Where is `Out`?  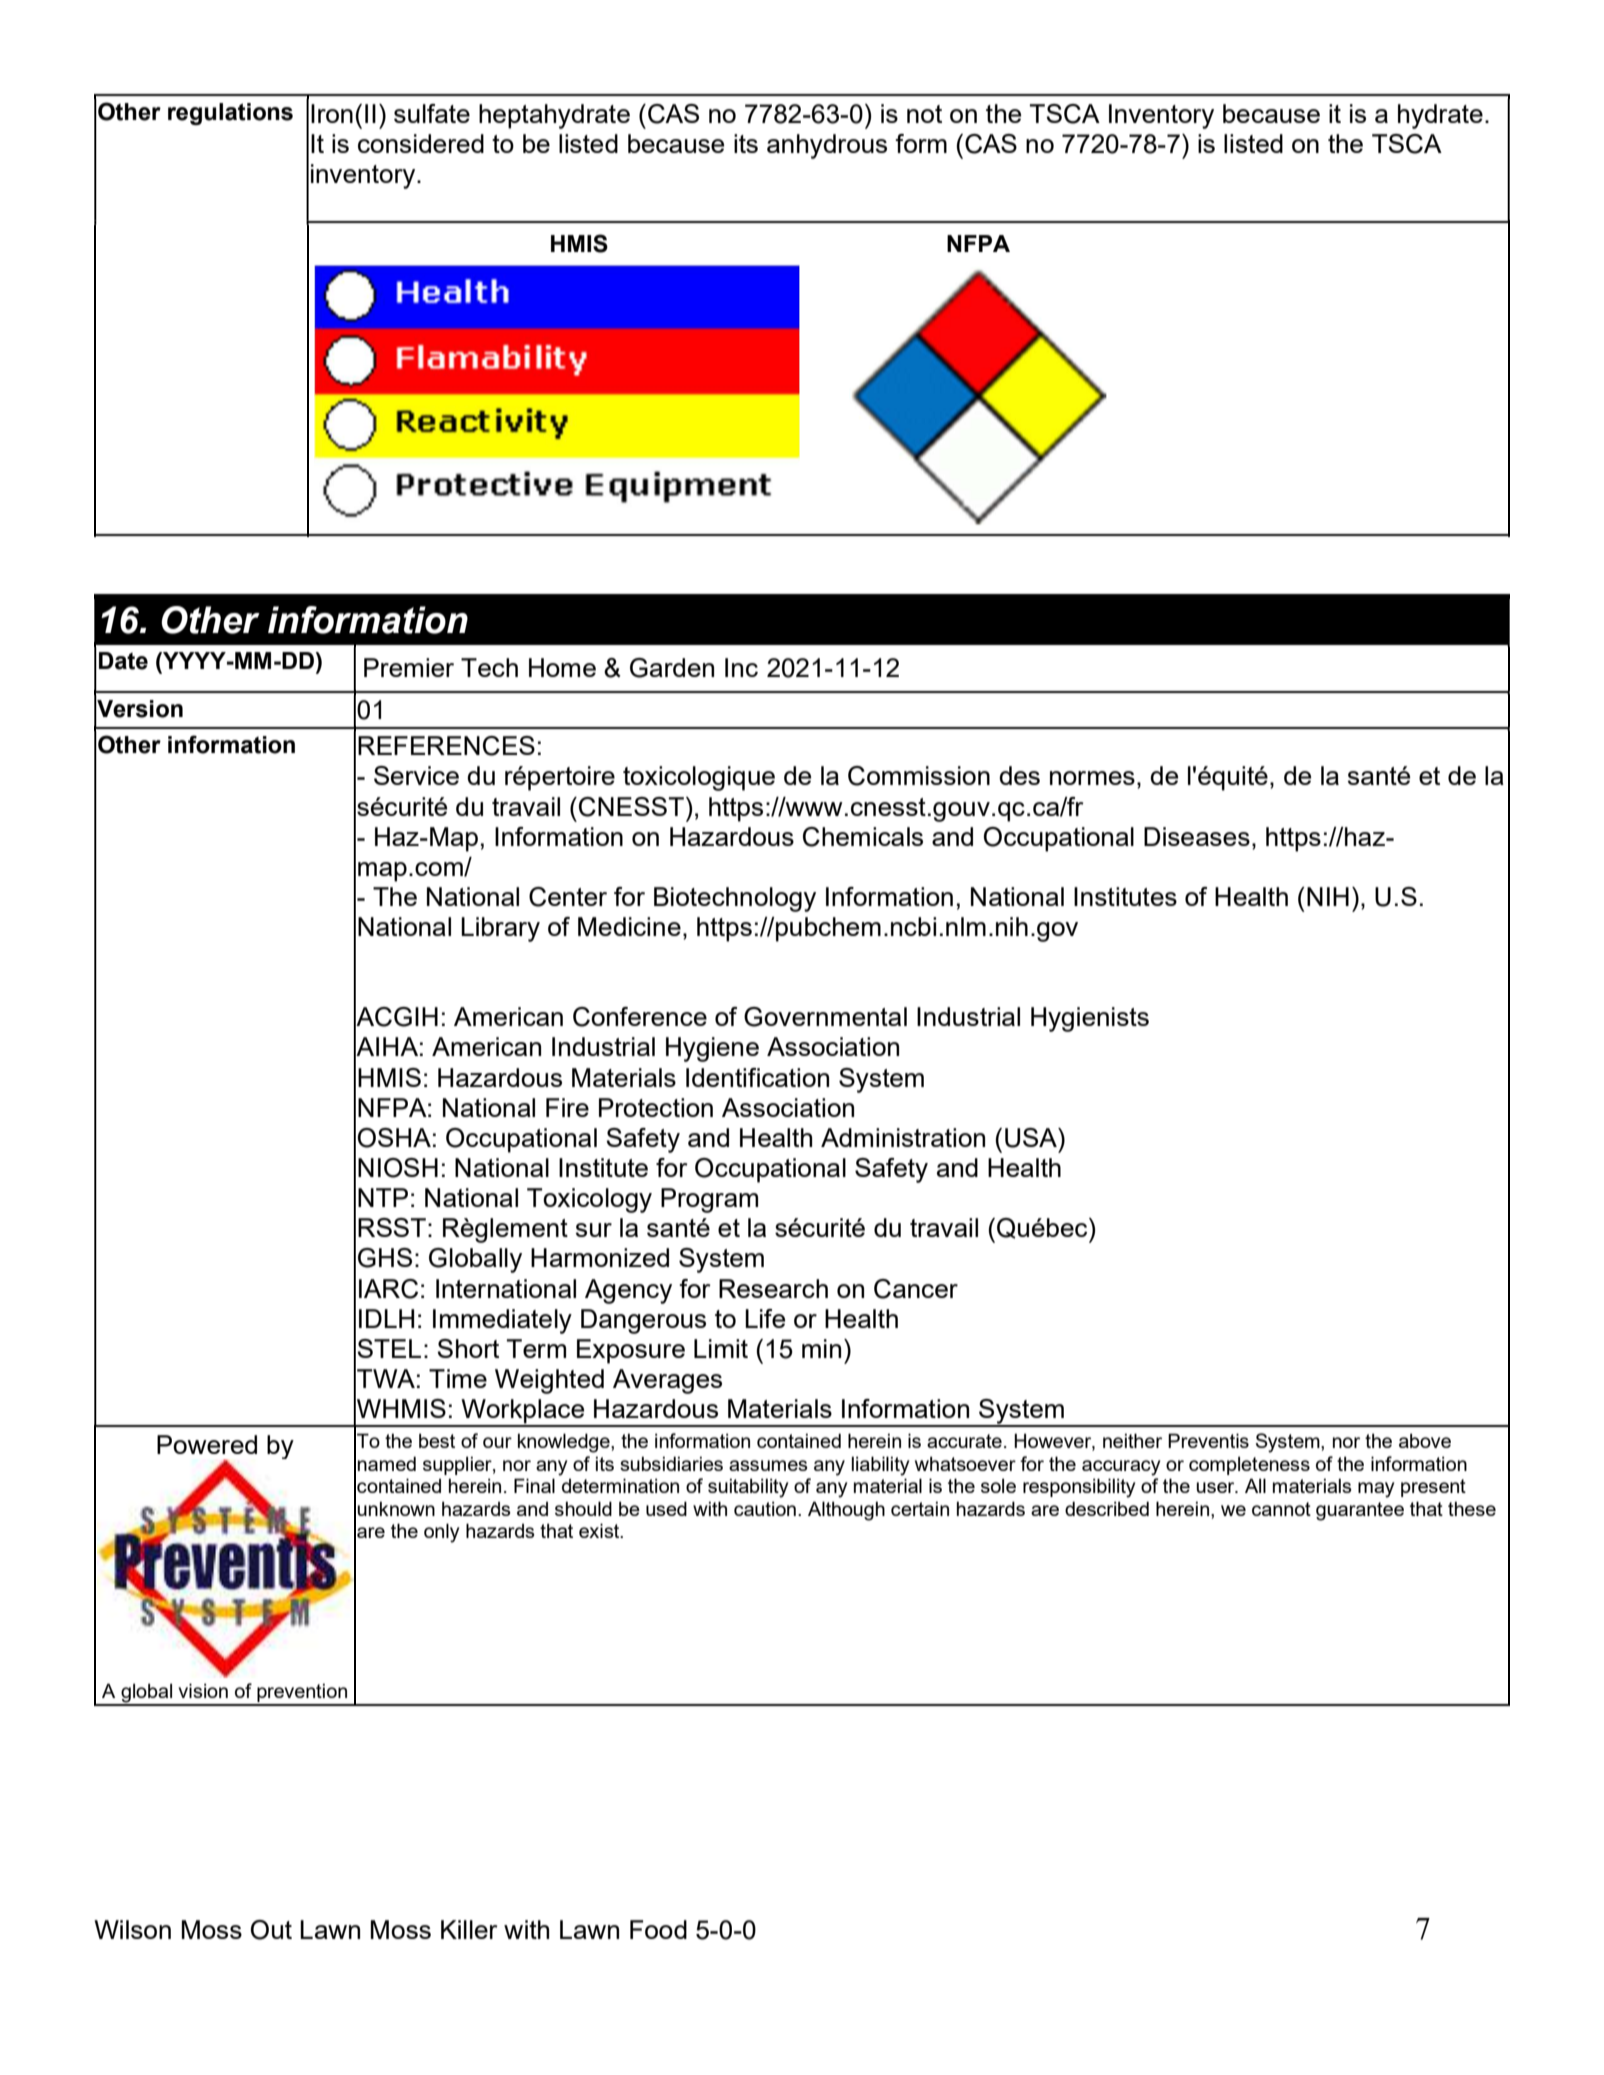 Out is located at coordinates (271, 1930).
